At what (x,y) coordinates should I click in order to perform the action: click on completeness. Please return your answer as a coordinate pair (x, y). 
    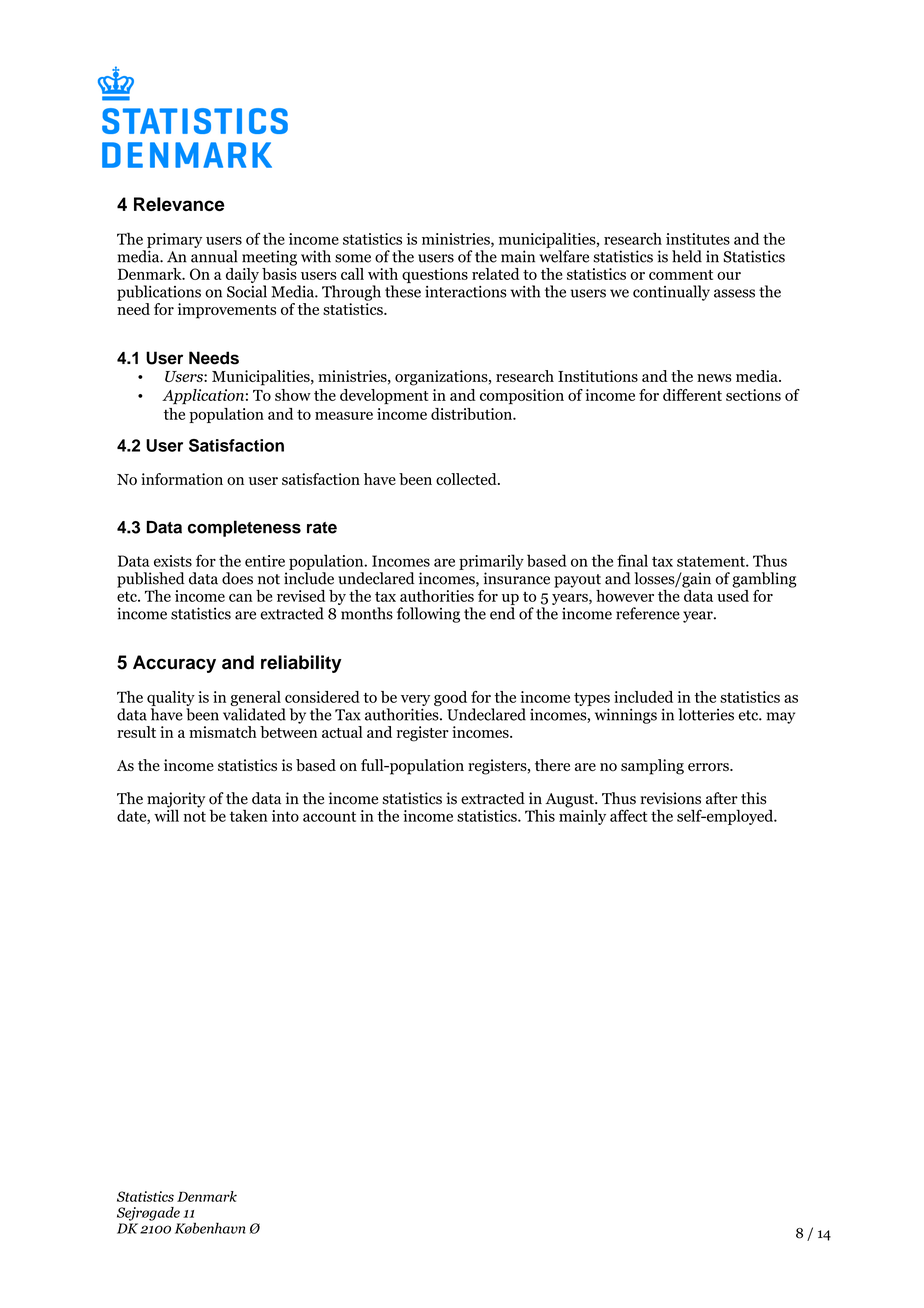
    Looking at the image, I should click on (244, 528).
